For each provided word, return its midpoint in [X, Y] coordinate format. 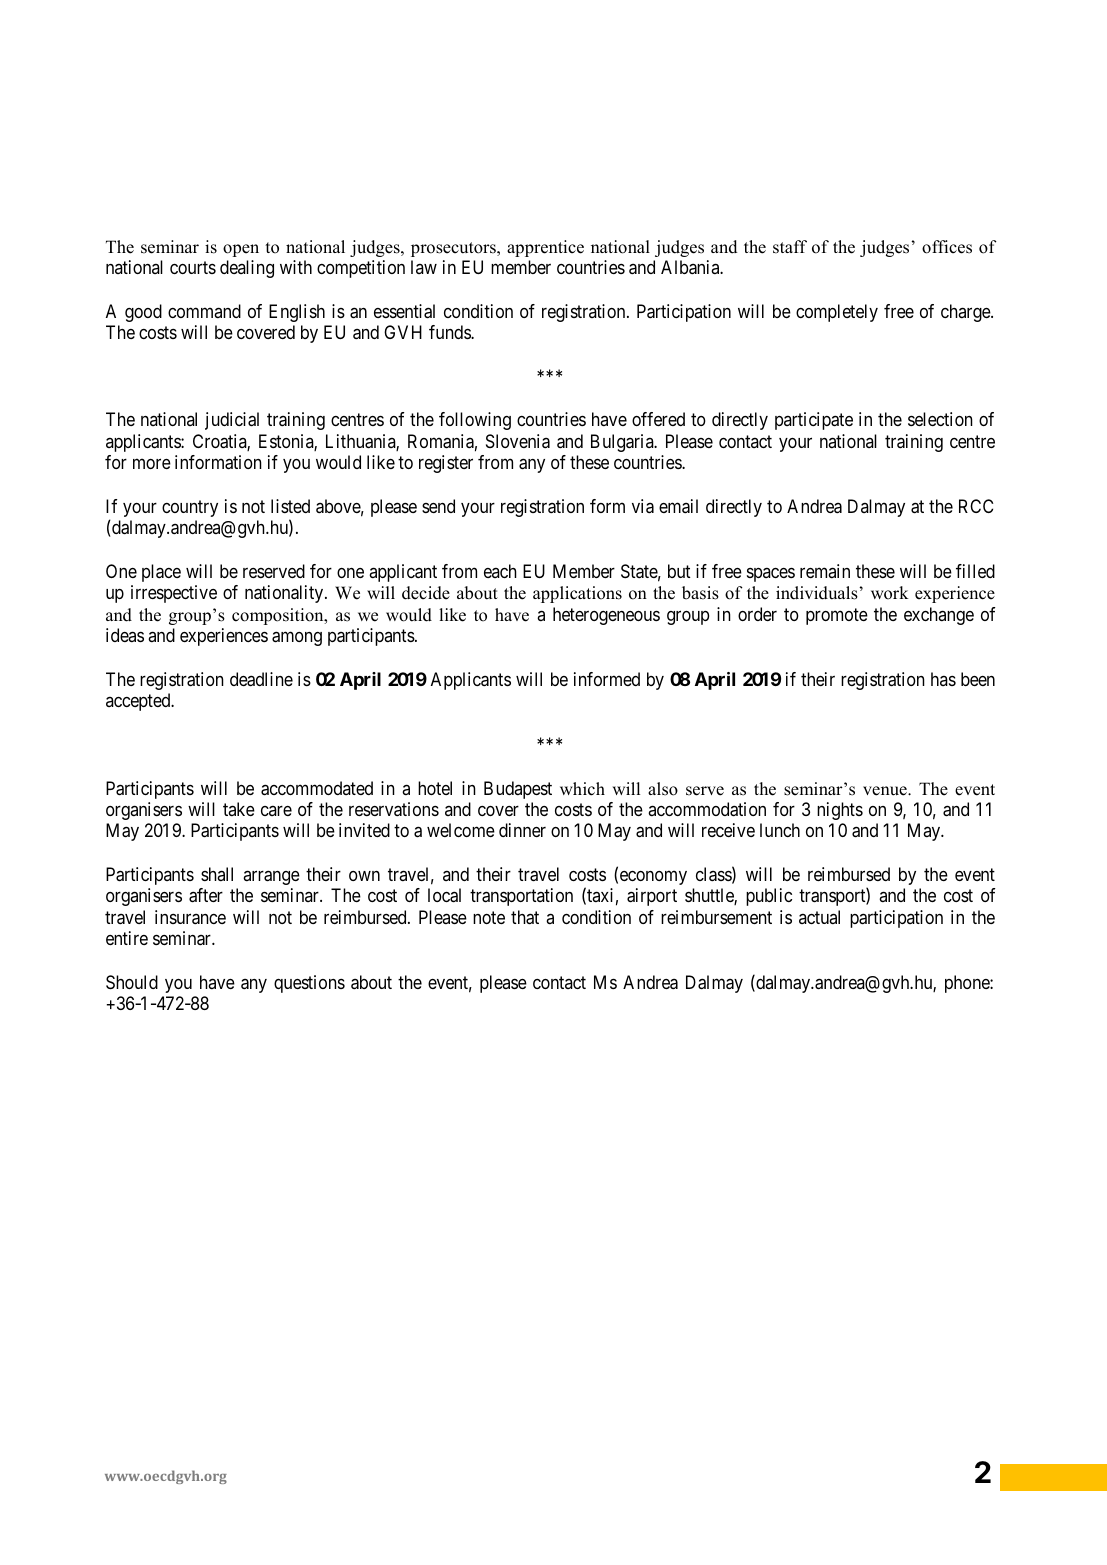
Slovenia [518, 441]
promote [837, 616]
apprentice [545, 248]
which [582, 789]
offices [947, 247]
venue [886, 791]
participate [814, 421]
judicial [232, 421]
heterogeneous [606, 616]
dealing [247, 269]
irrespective [174, 594]
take [239, 809]
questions [309, 984]
